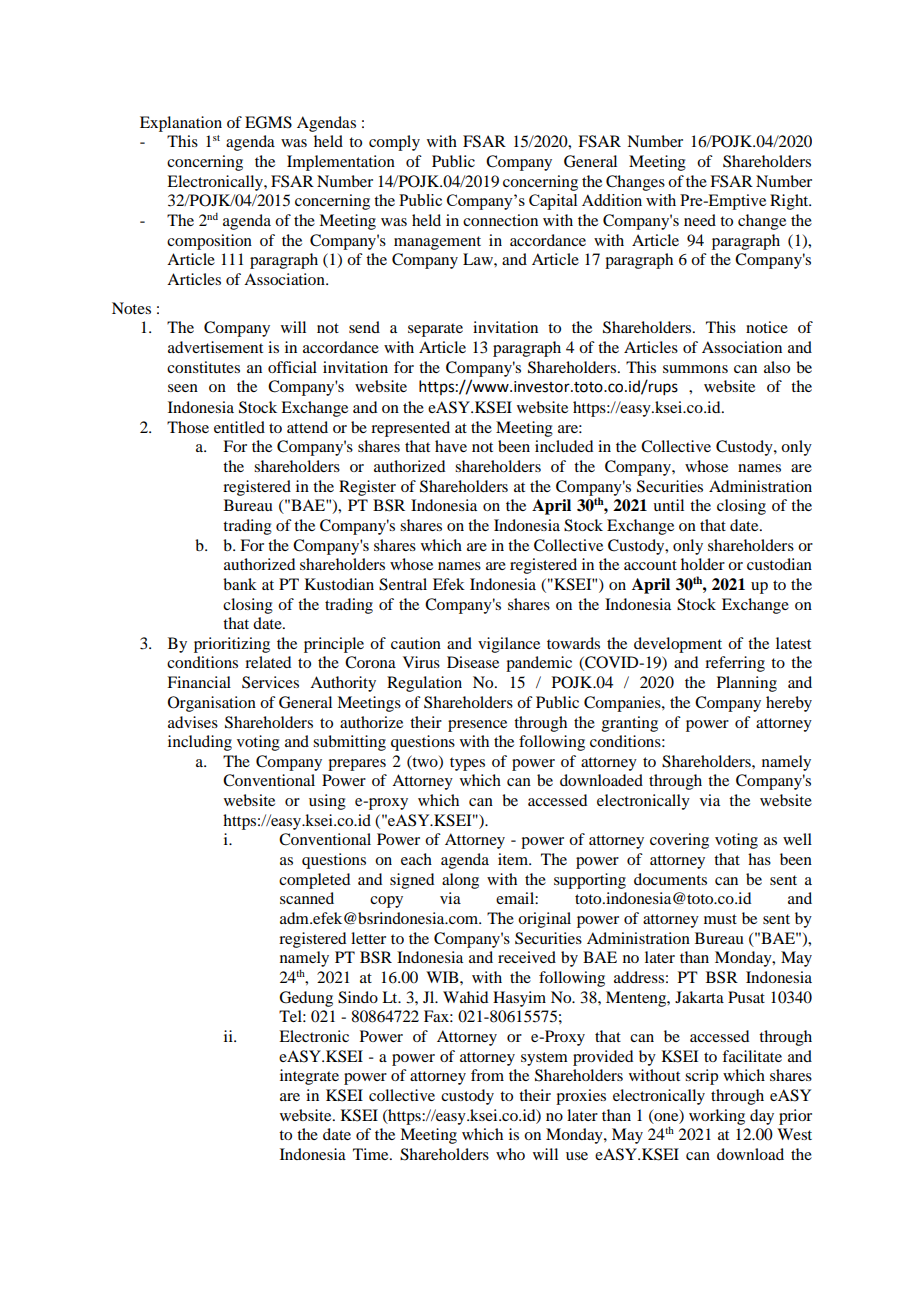 The height and width of the screenshot is (1308, 924). Describe the element at coordinates (668, 505) in the screenshot. I see `until` at that location.
